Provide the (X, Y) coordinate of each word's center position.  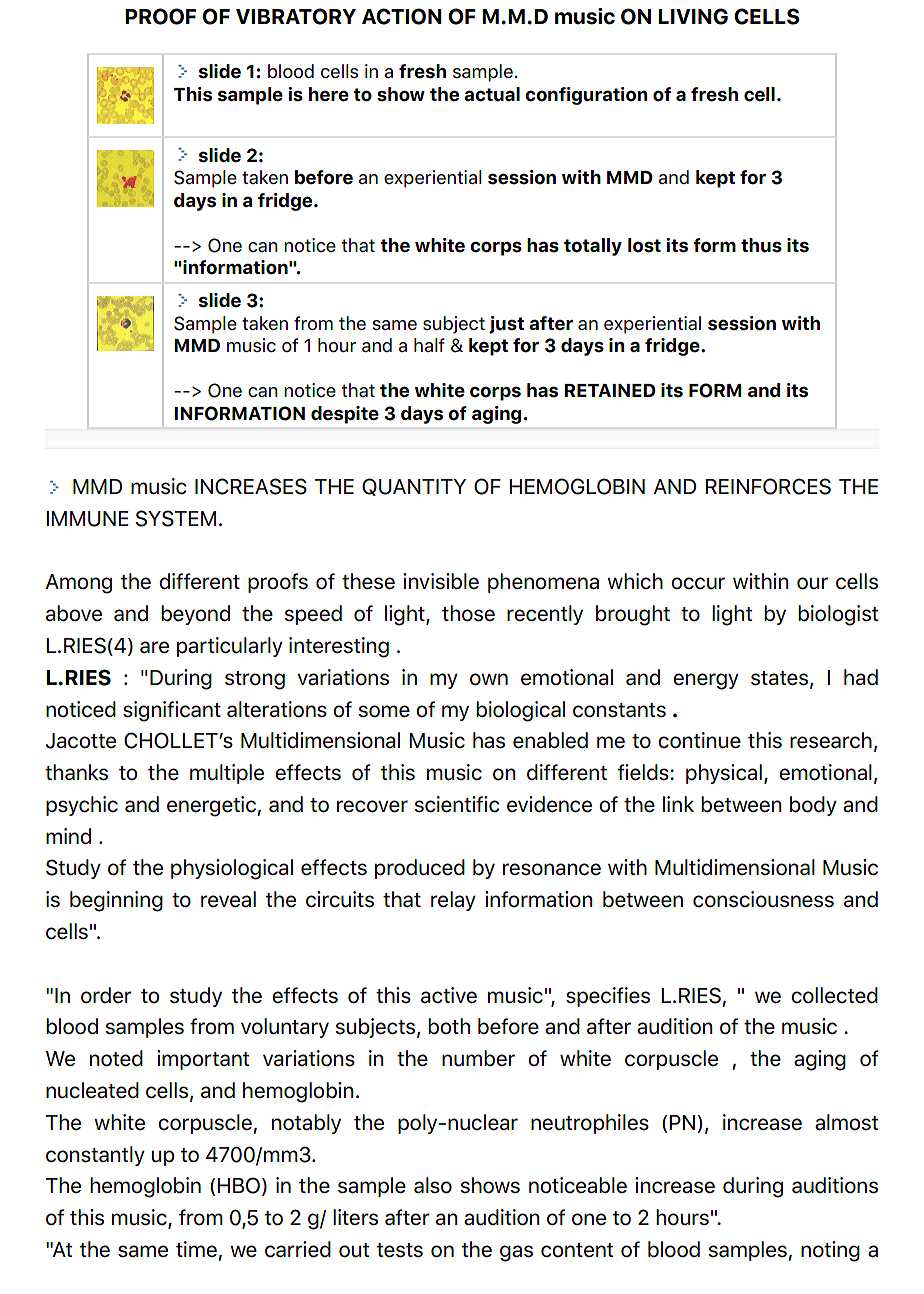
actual (492, 94)
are (154, 647)
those (468, 613)
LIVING (693, 16)
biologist (838, 615)
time (196, 1249)
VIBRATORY (296, 16)
